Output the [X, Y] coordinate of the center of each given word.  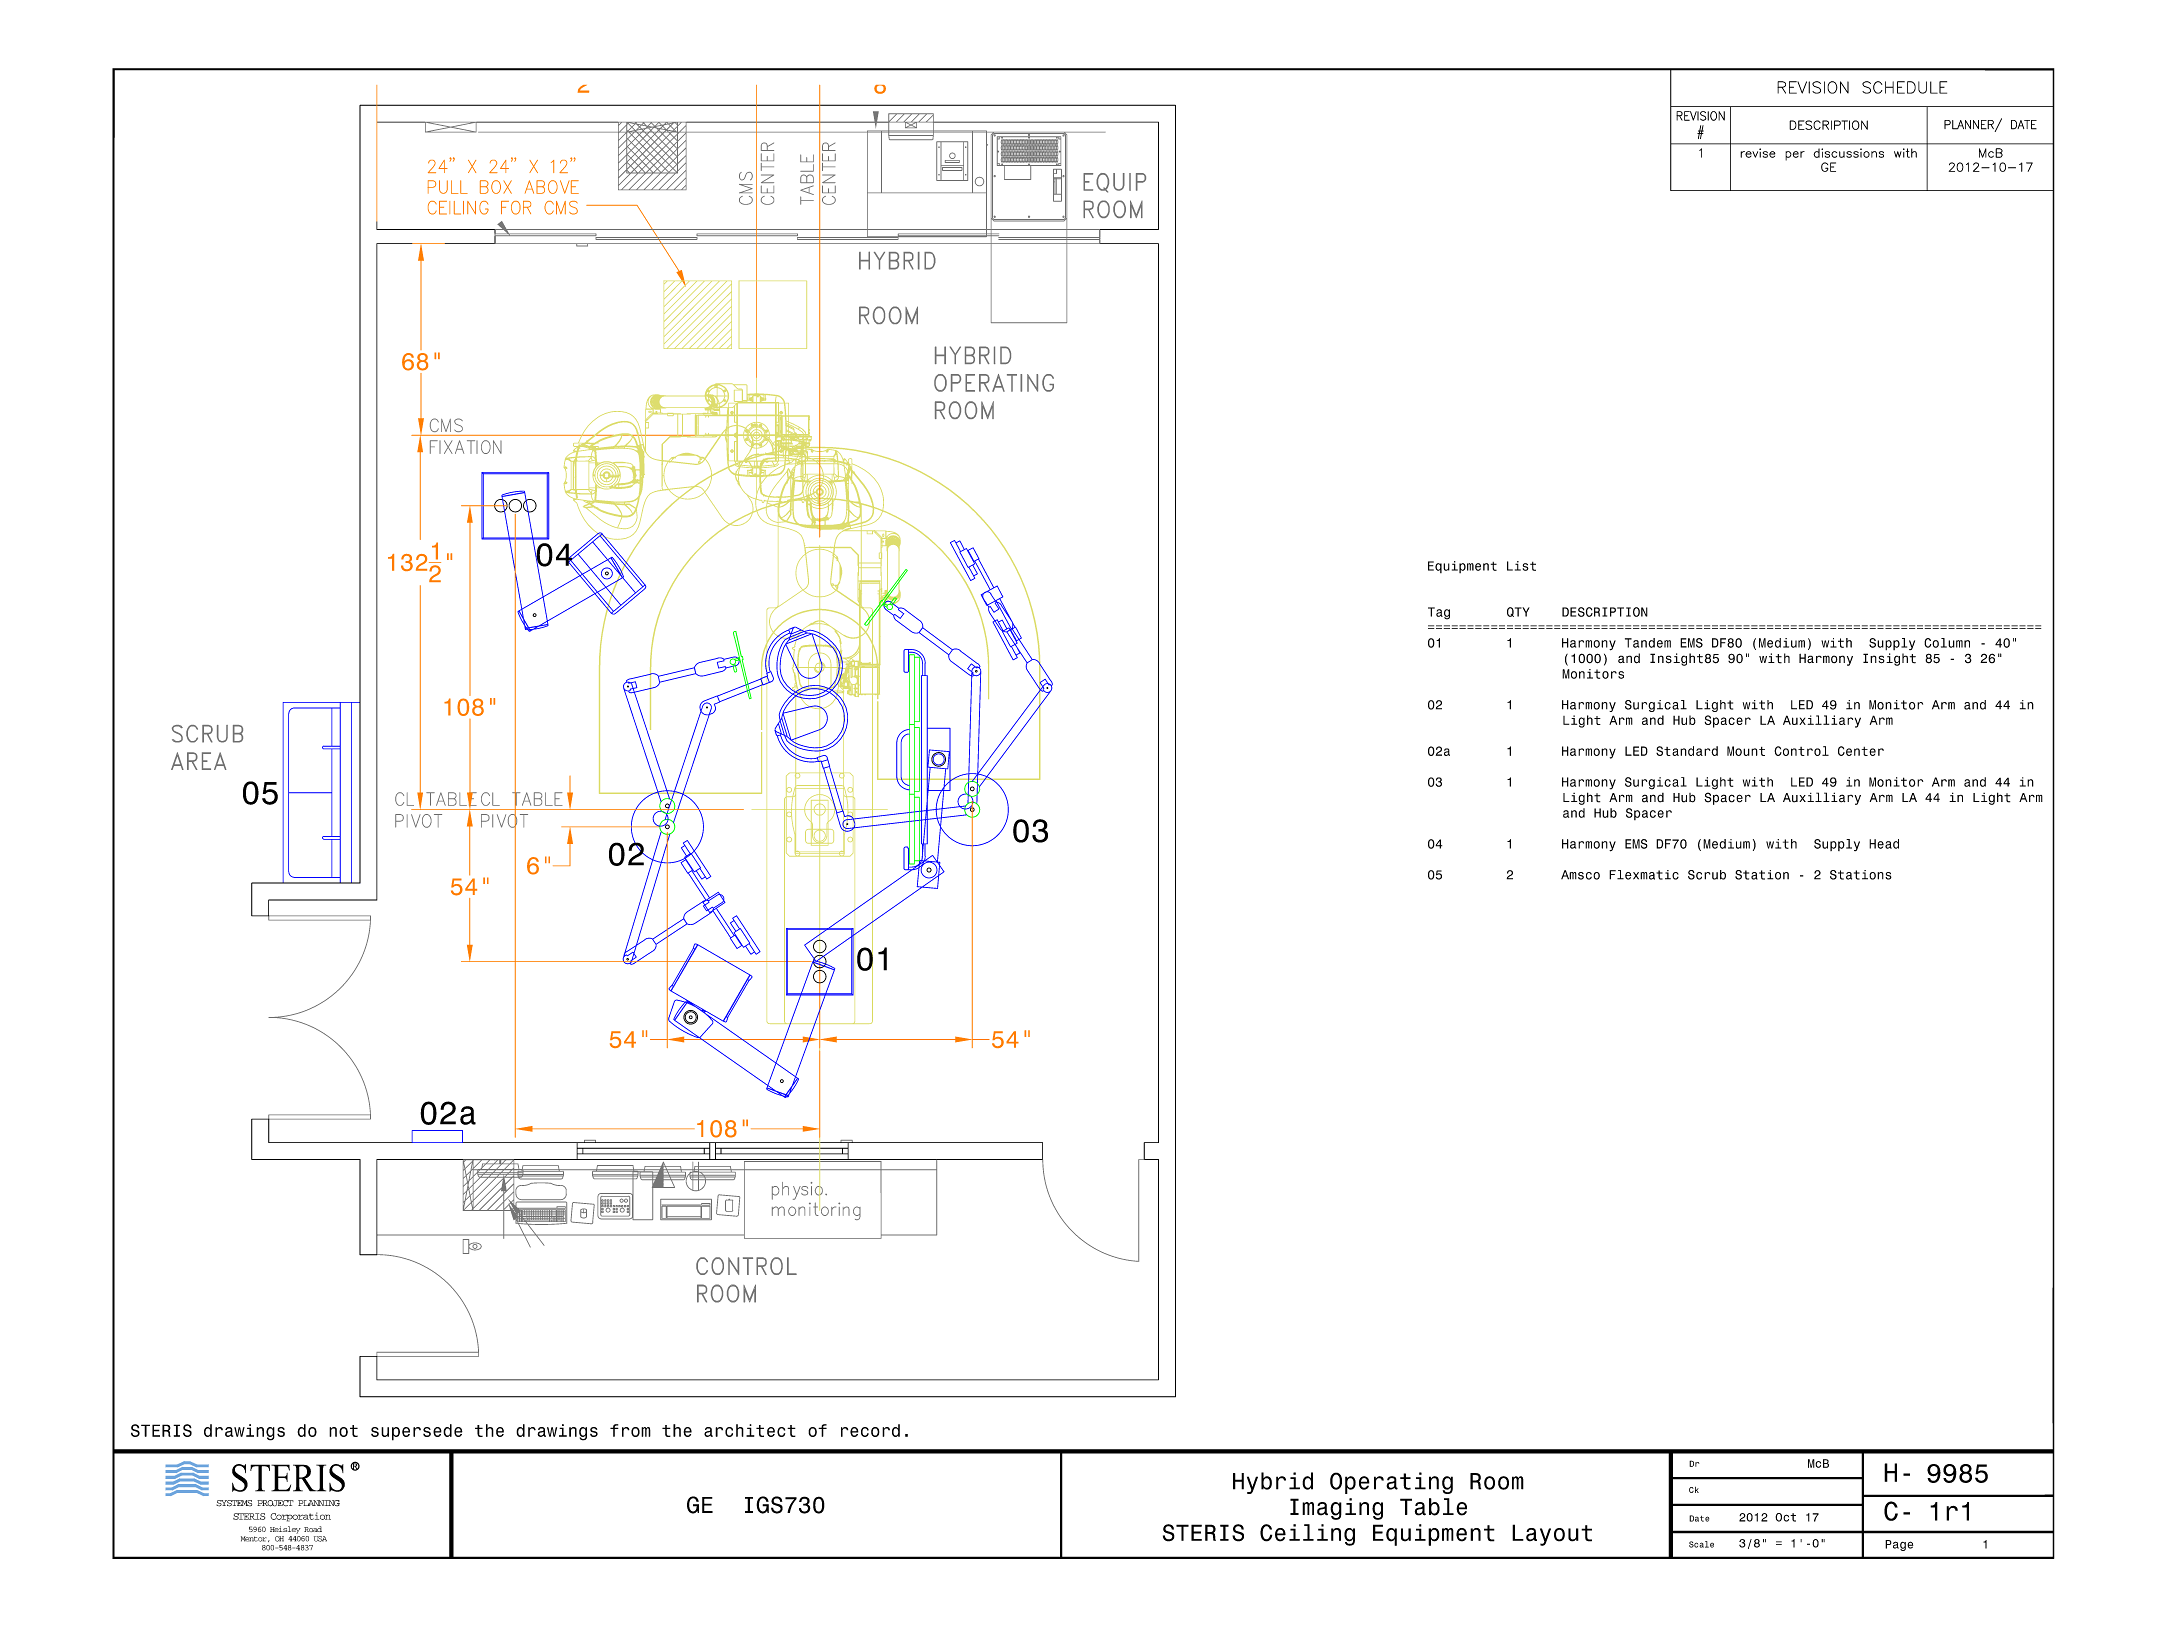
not [343, 1431]
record [870, 1430]
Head [1884, 844]
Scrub [1707, 875]
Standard [1687, 751]
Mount [1746, 751]
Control [1801, 751]
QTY [1518, 612]
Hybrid [1273, 1483]
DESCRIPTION [1605, 612]
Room [1497, 1481]
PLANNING [319, 1503]
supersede [417, 1432]
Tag [1439, 613]
